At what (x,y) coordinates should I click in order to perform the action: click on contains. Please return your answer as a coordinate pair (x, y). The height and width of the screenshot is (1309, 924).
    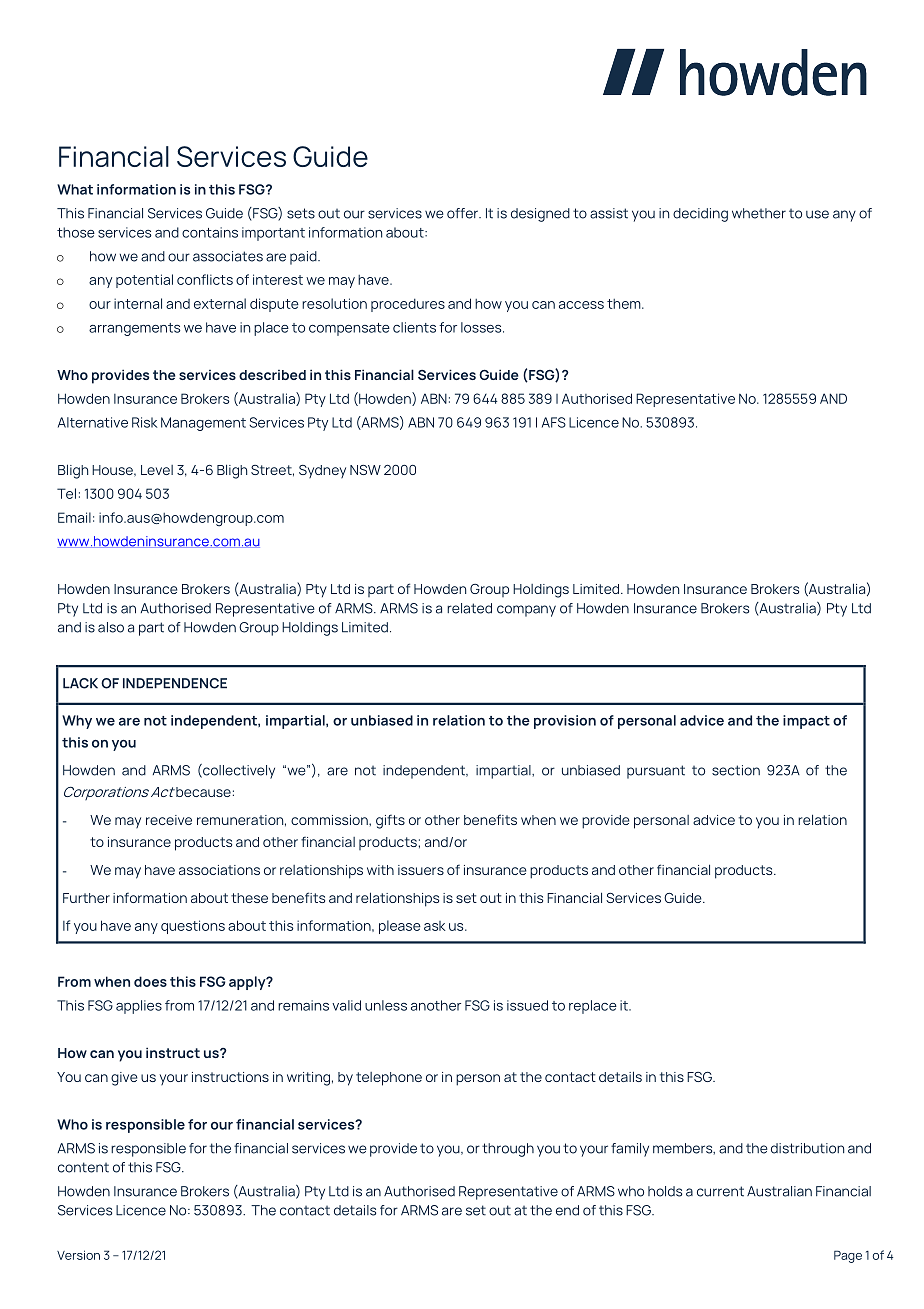
    Looking at the image, I should click on (210, 232).
